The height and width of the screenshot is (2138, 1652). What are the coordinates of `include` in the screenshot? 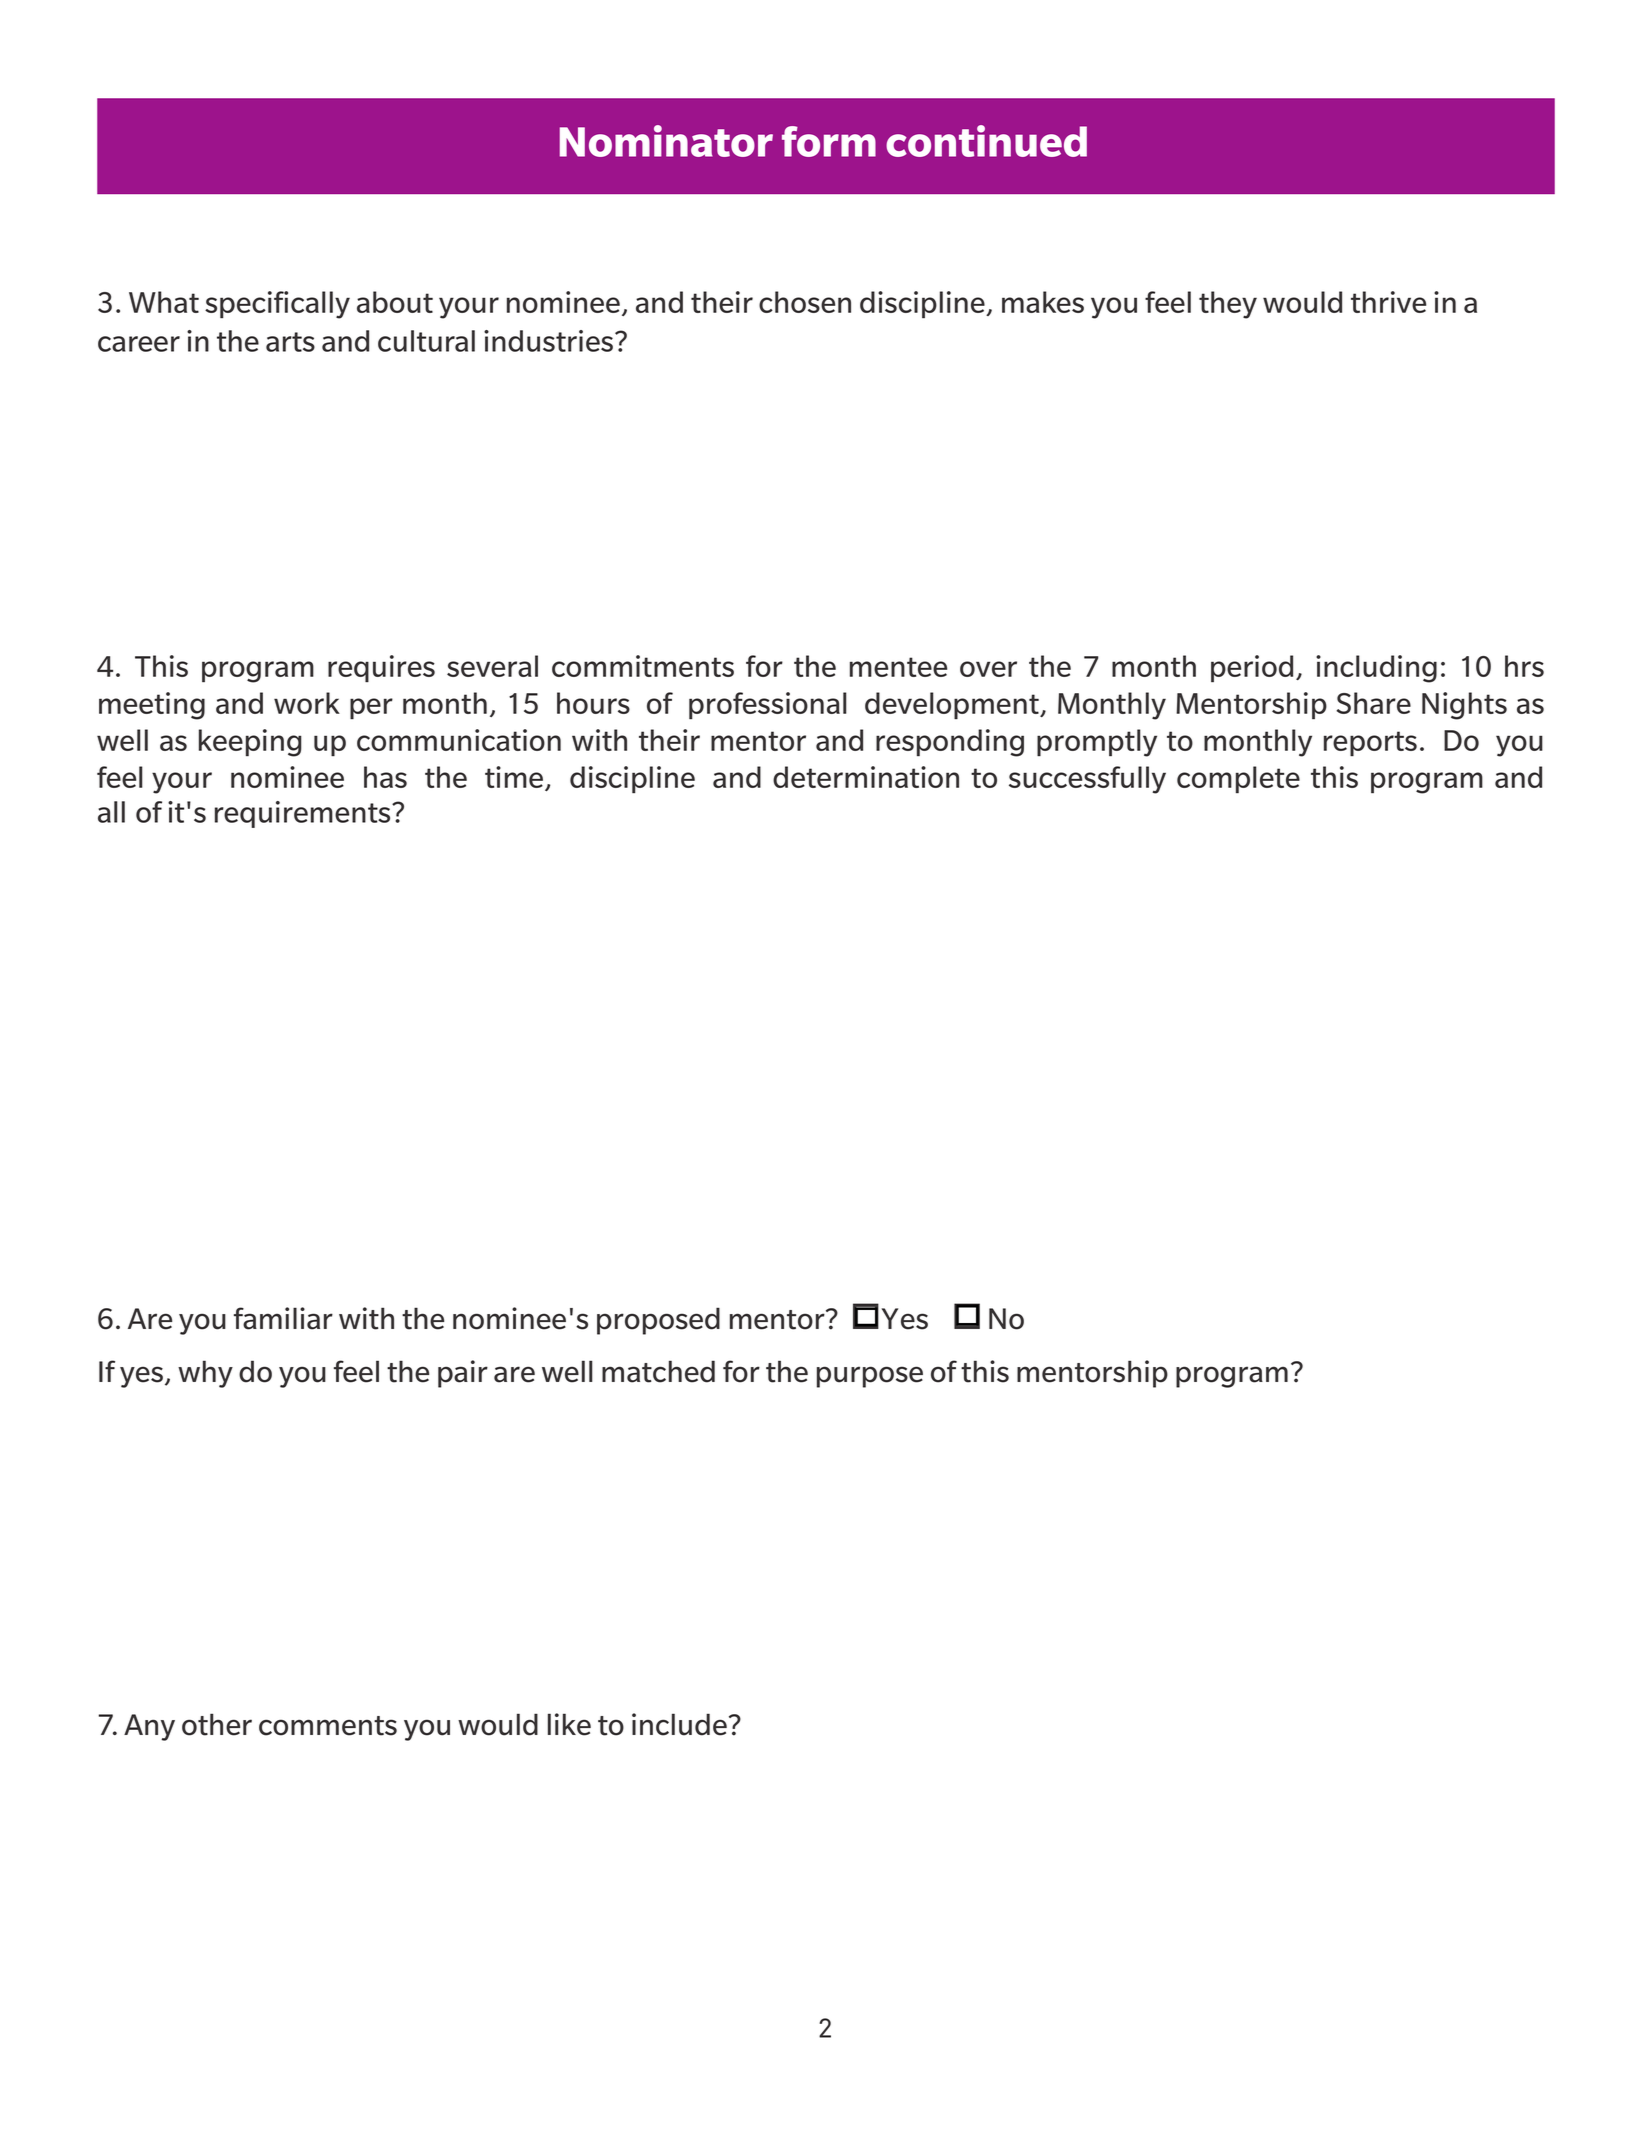 It's located at (679, 1724).
